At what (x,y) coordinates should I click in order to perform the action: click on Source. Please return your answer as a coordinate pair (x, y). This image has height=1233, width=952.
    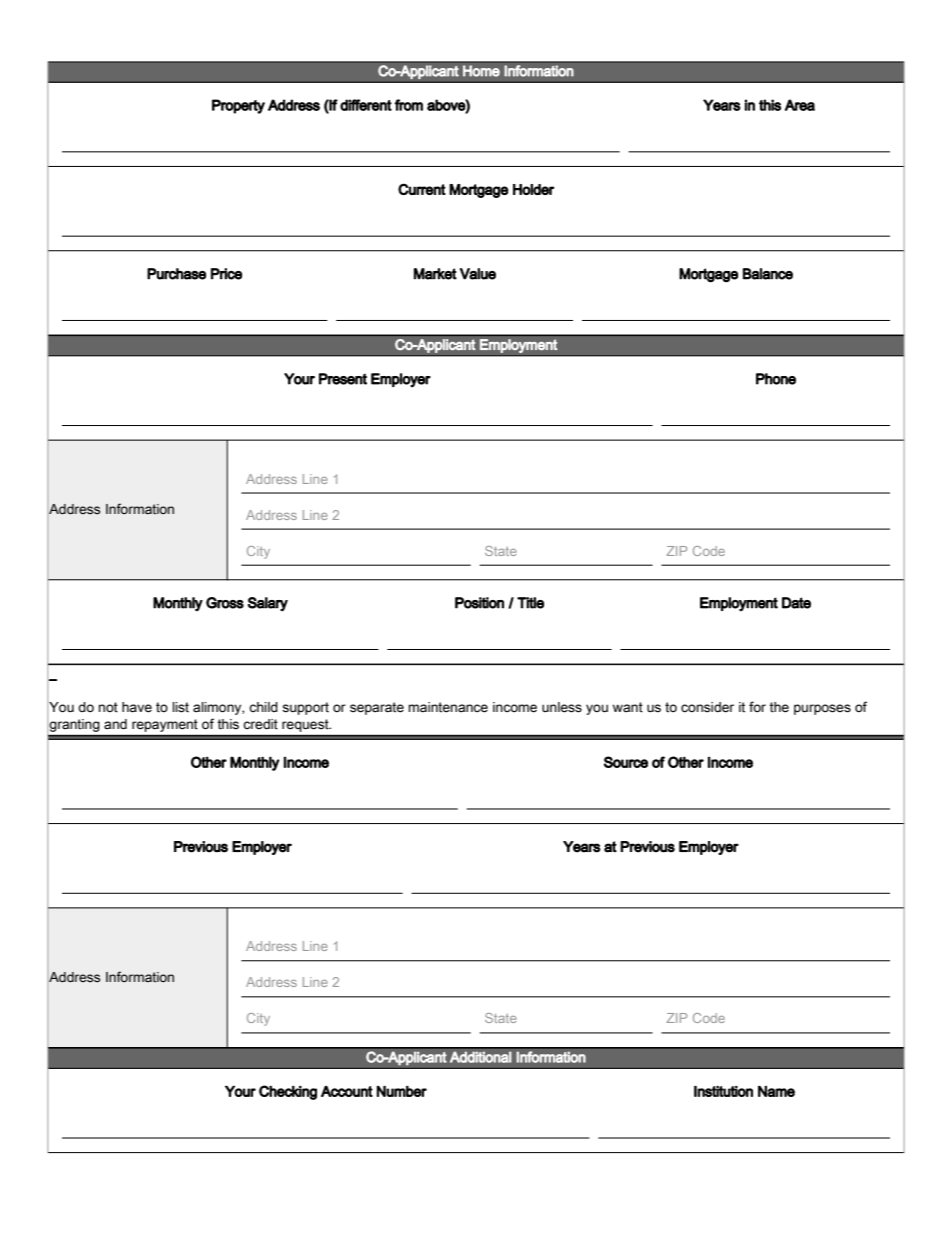
    Looking at the image, I should click on (626, 762).
